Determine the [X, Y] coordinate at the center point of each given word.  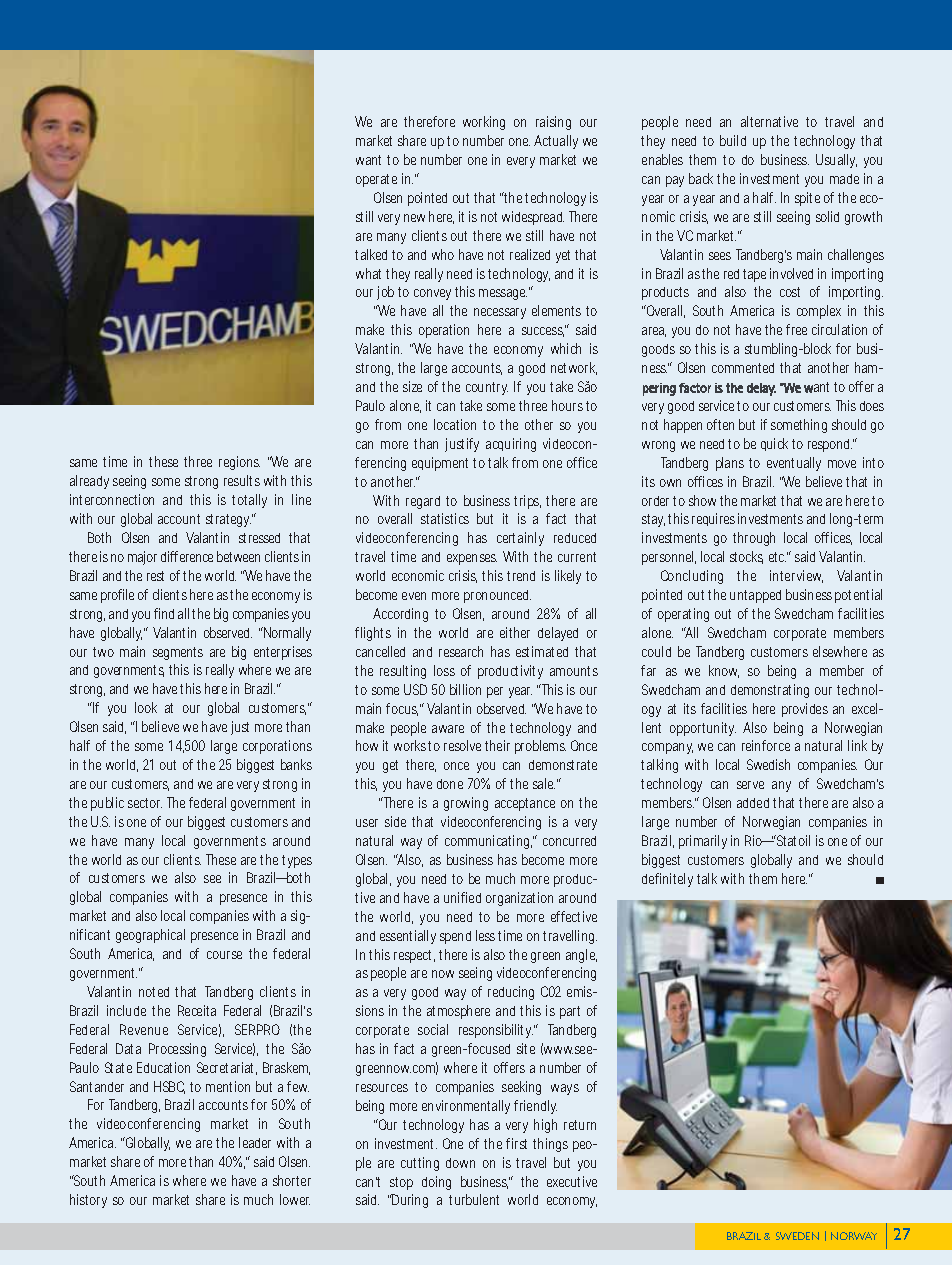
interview [796, 576]
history [88, 1201]
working [484, 123]
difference [187, 556]
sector [145, 803]
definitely [667, 880]
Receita [197, 1010]
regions [239, 463]
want [368, 160]
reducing [511, 993]
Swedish [768, 764]
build [733, 140]
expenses [472, 559]
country [487, 388]
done [450, 784]
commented [743, 368]
